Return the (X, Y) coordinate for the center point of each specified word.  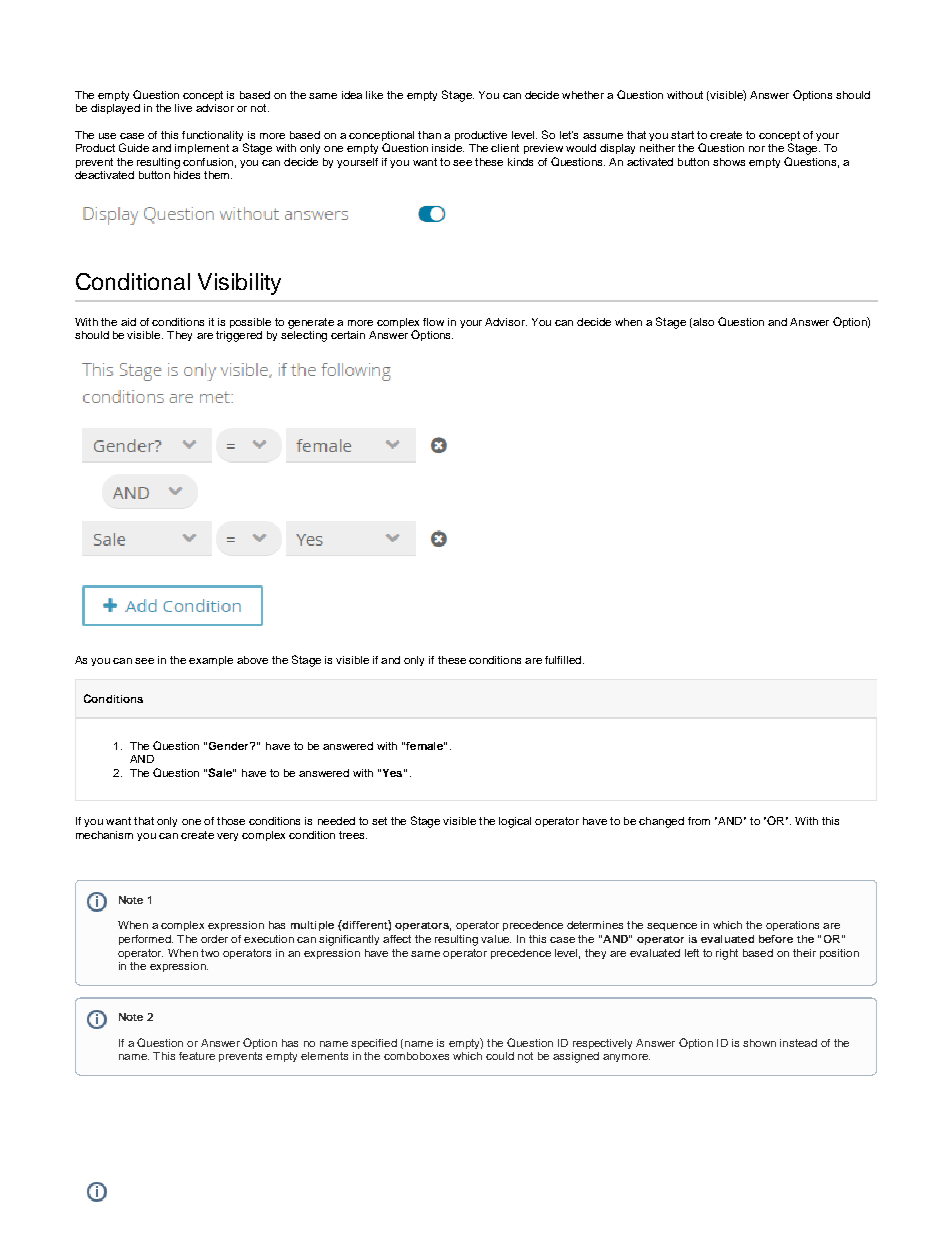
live (183, 108)
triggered (239, 336)
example (211, 661)
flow (433, 322)
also (702, 323)
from (699, 821)
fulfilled (564, 660)
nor (757, 149)
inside (448, 148)
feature (197, 1056)
